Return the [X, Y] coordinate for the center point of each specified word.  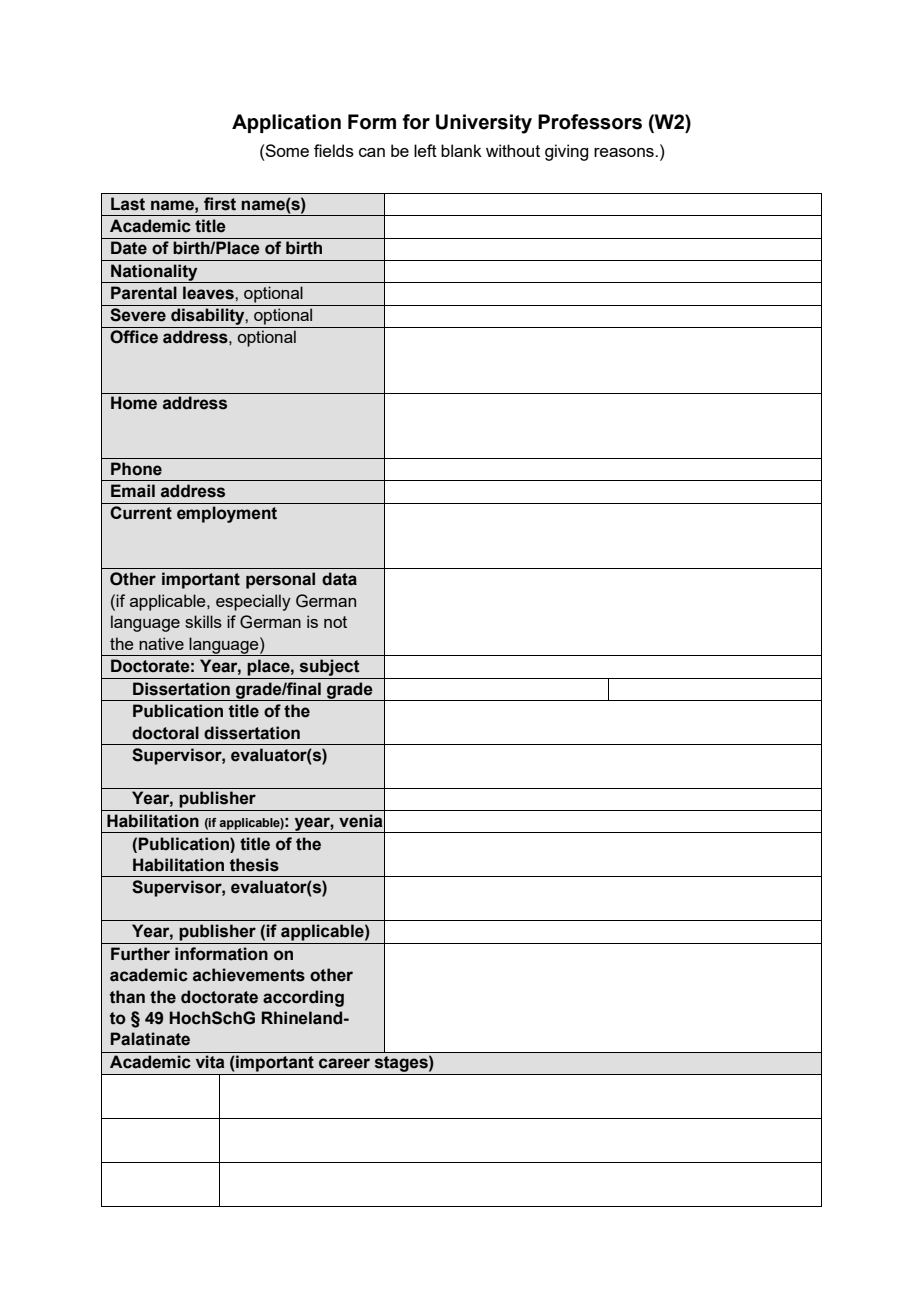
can [372, 152]
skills [203, 621]
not [335, 622]
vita [210, 1062]
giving [566, 152]
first [220, 204]
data [339, 579]
